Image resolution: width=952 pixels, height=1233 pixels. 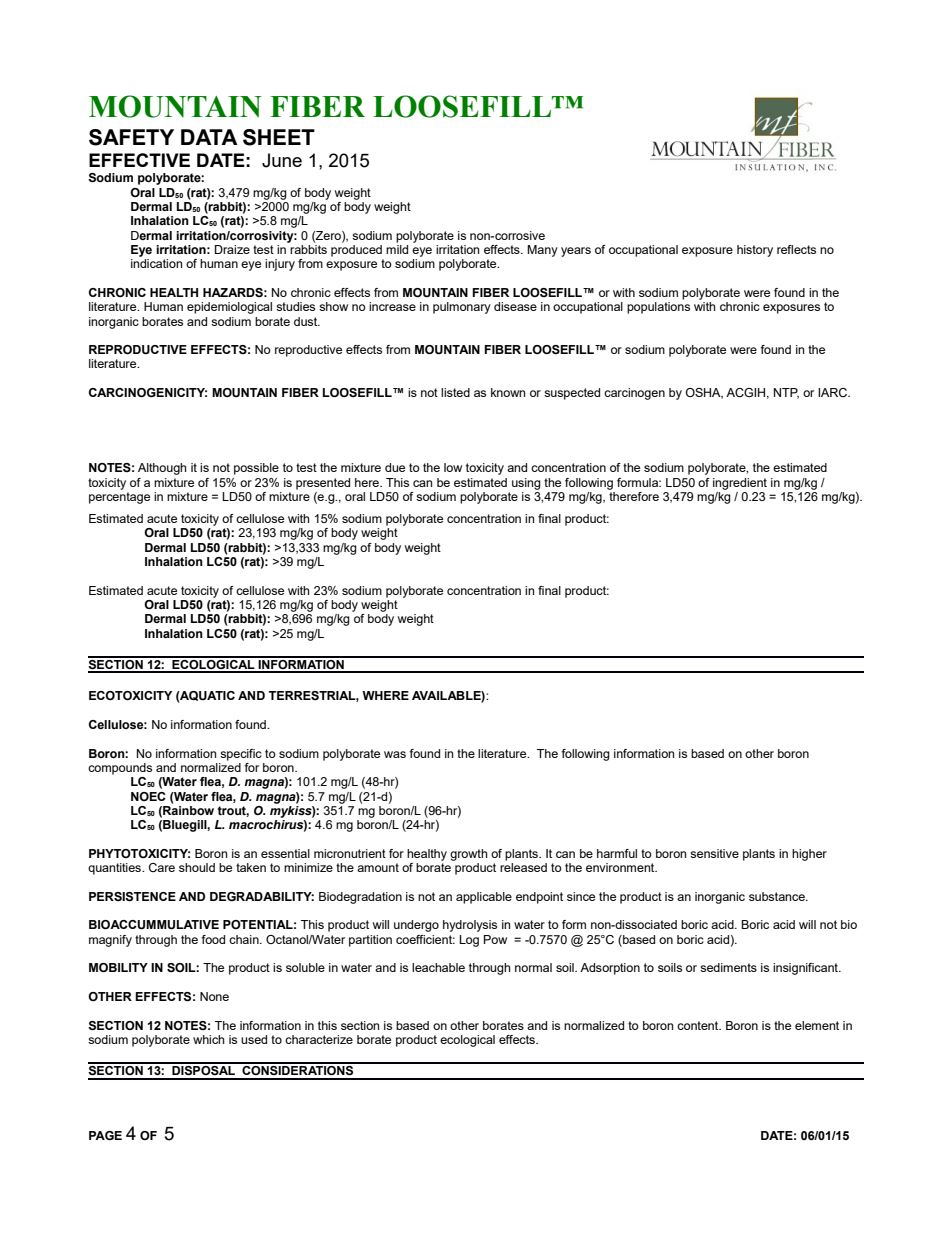 I want to click on history, so click(x=755, y=251).
